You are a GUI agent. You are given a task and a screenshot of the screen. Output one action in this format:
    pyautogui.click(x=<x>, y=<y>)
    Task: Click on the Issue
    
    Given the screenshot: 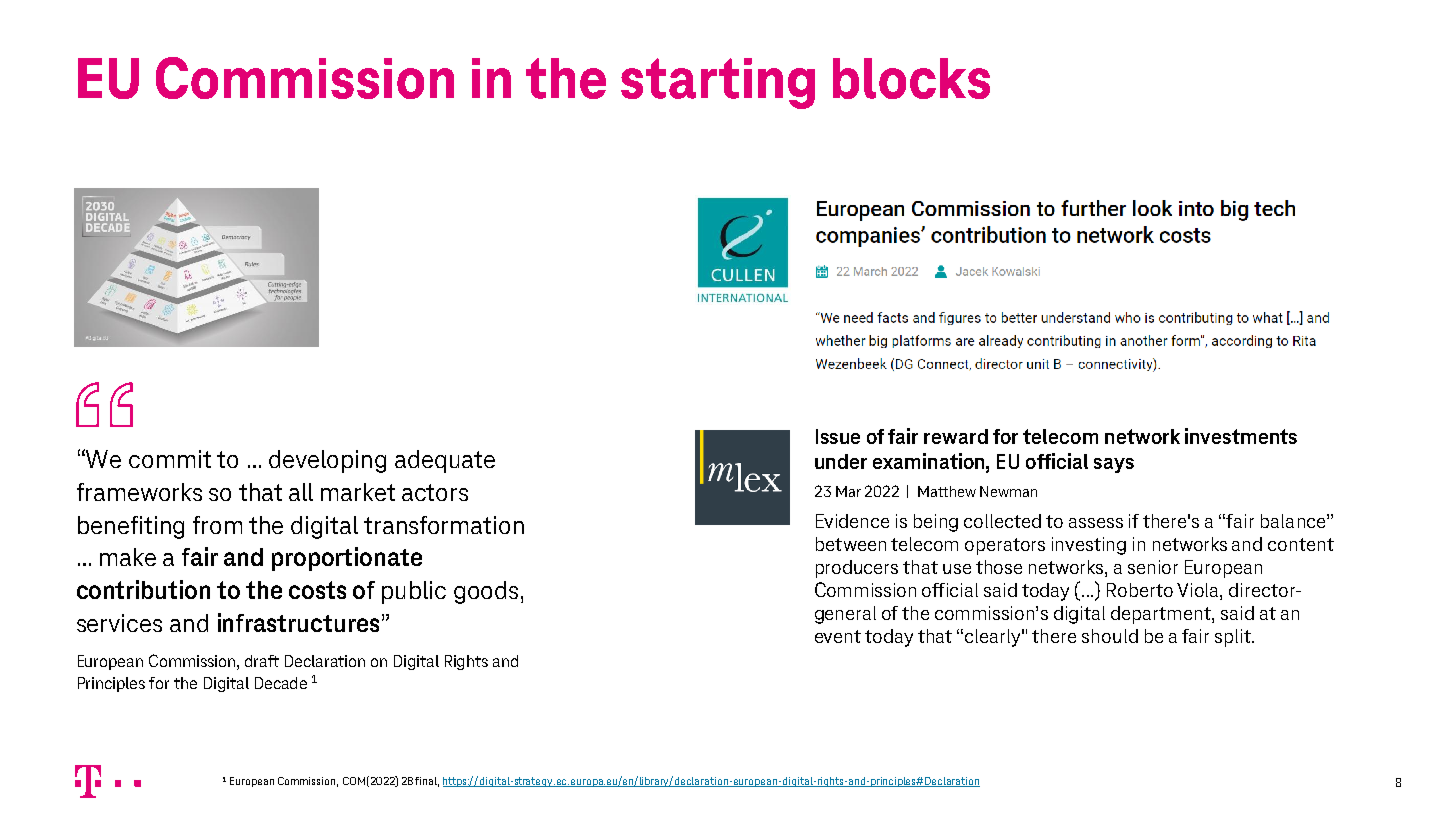 What is the action you would take?
    pyautogui.click(x=838, y=436)
